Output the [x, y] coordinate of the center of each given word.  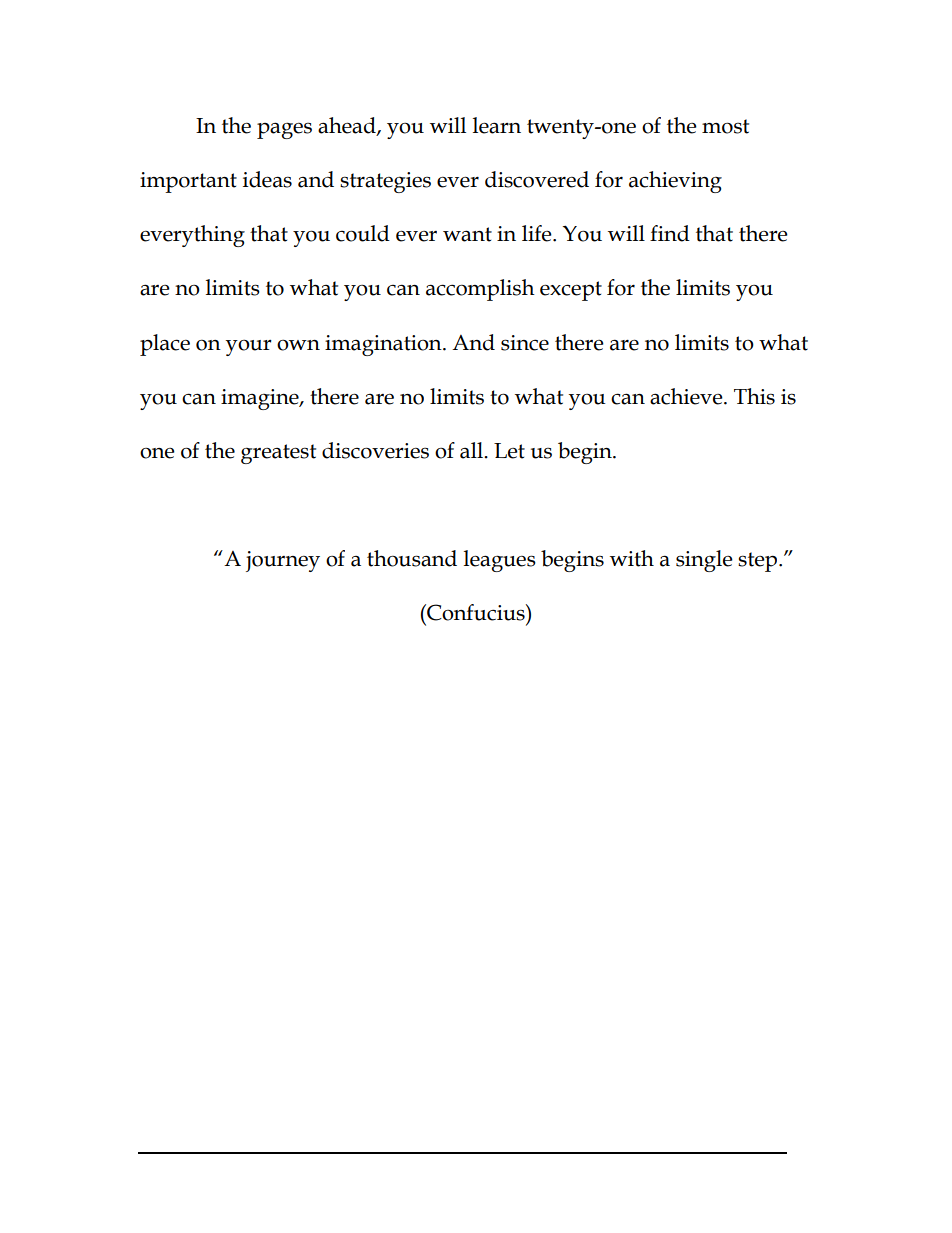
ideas [267, 179]
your [248, 348]
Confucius [476, 612]
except [571, 291]
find [670, 233]
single [704, 561]
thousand [412, 558]
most [725, 126]
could [363, 233]
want [467, 234]
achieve [687, 396]
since [525, 343]
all [472, 450]
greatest [278, 454]
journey [283, 561]
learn [497, 125]
